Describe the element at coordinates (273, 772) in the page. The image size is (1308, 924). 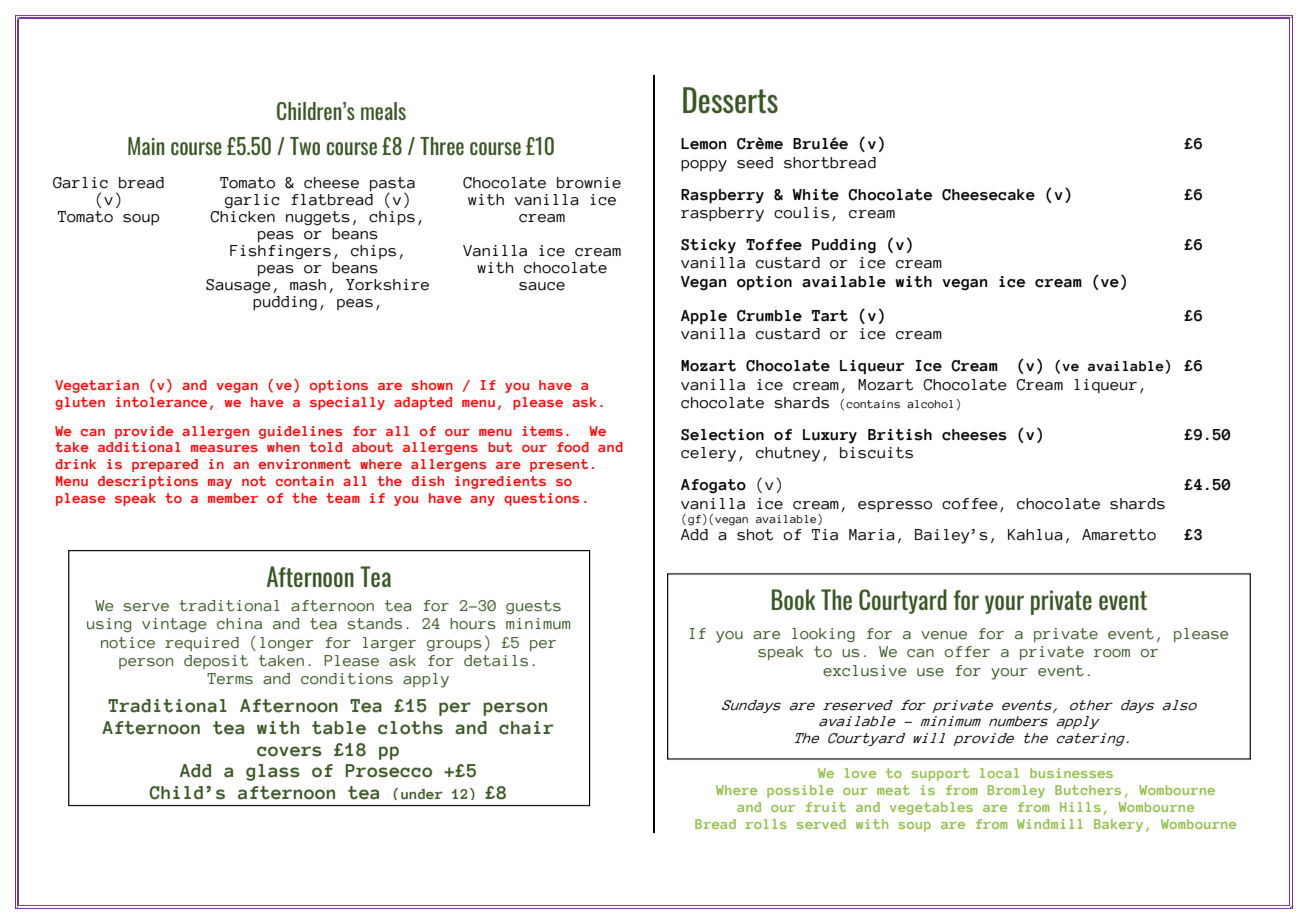
I see `glass` at that location.
